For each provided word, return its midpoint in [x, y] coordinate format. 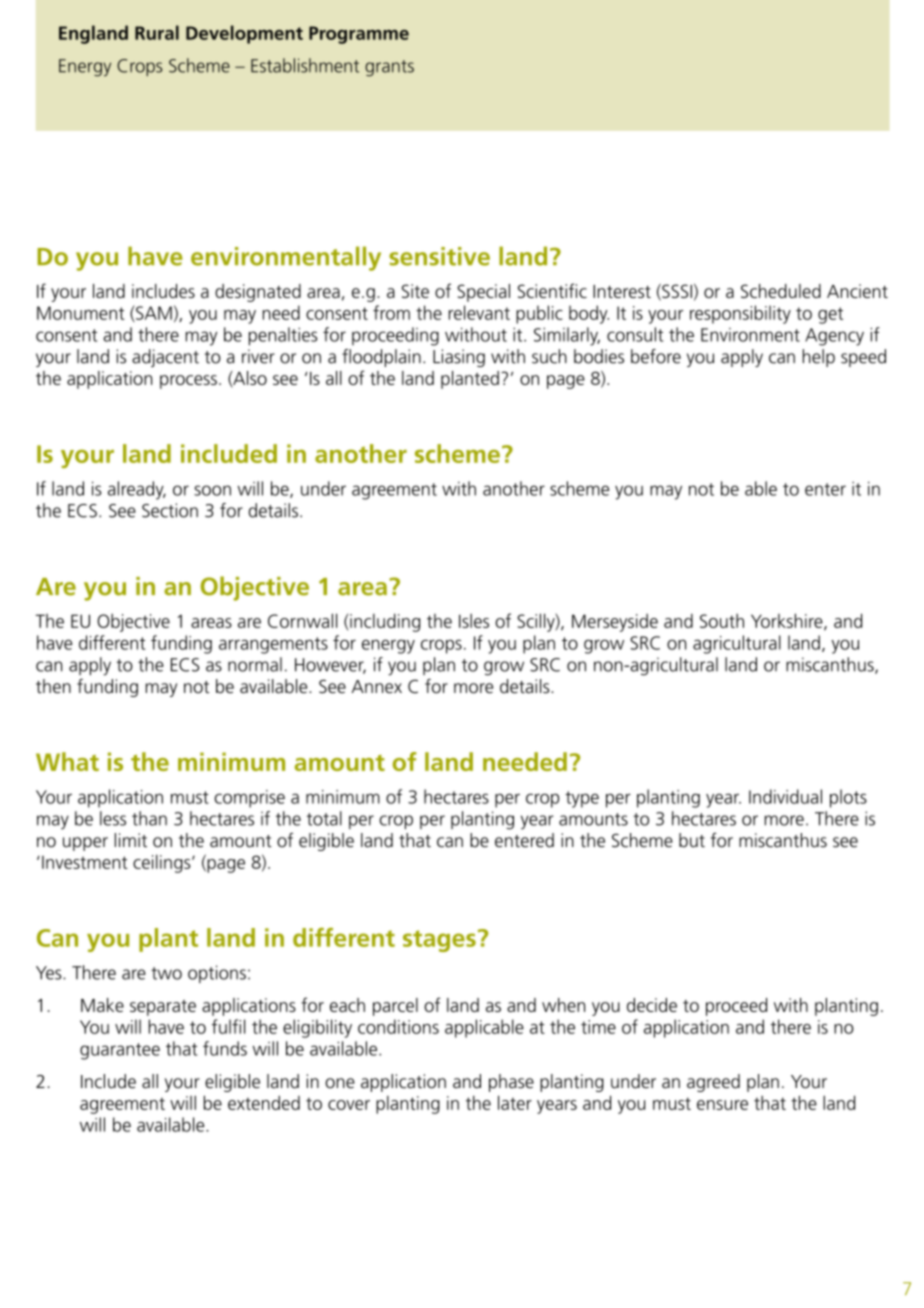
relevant [479, 312]
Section [170, 510]
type [582, 799]
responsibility [740, 314]
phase [511, 1083]
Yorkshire [788, 621]
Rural [157, 32]
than [149, 818]
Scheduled [781, 291]
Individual [785, 796]
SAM [153, 313]
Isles [474, 621]
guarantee [120, 1051]
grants [389, 68]
